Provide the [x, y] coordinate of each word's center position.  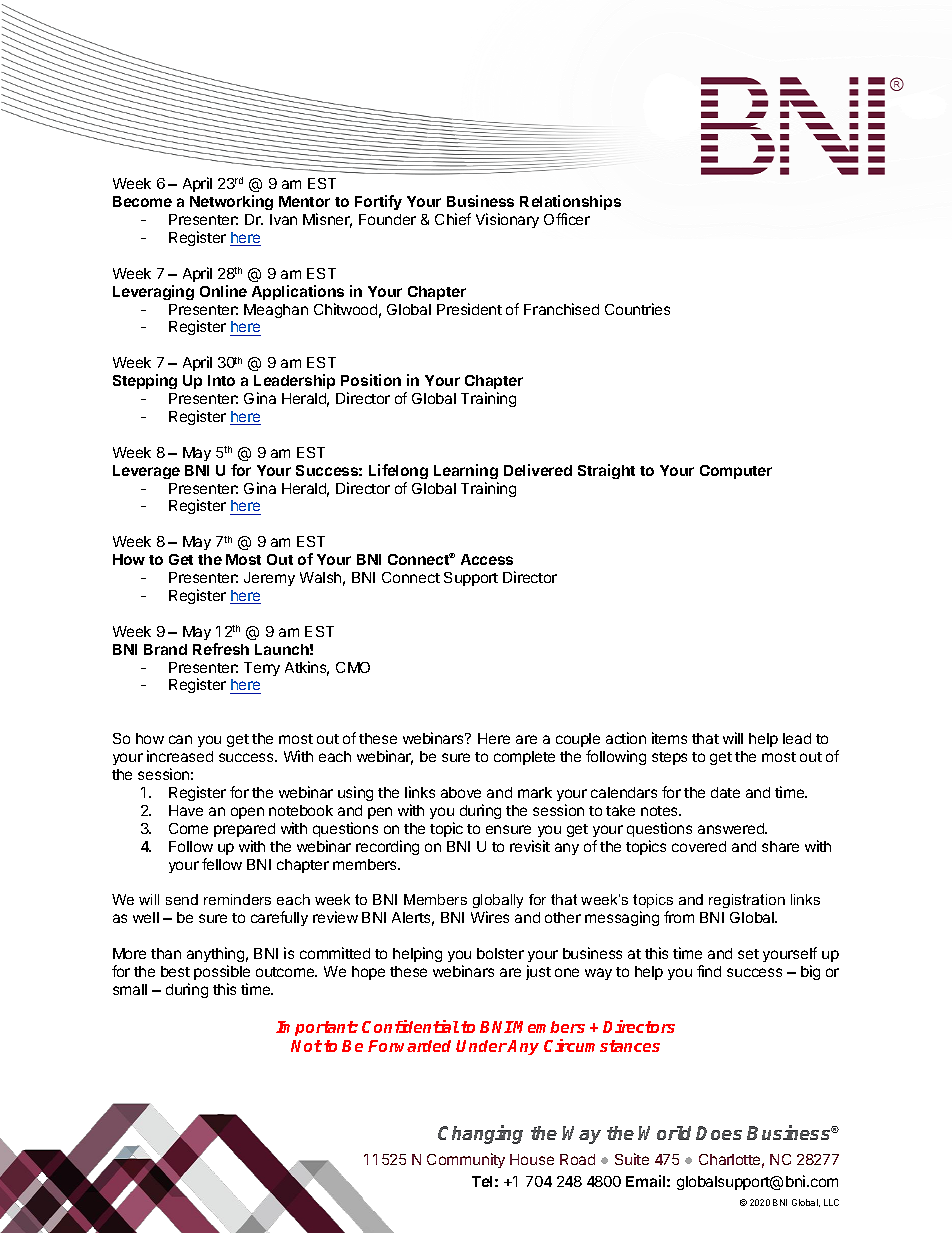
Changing [480, 1134]
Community [466, 1160]
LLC [831, 1202]
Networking [231, 202]
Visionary [507, 220]
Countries [637, 309]
